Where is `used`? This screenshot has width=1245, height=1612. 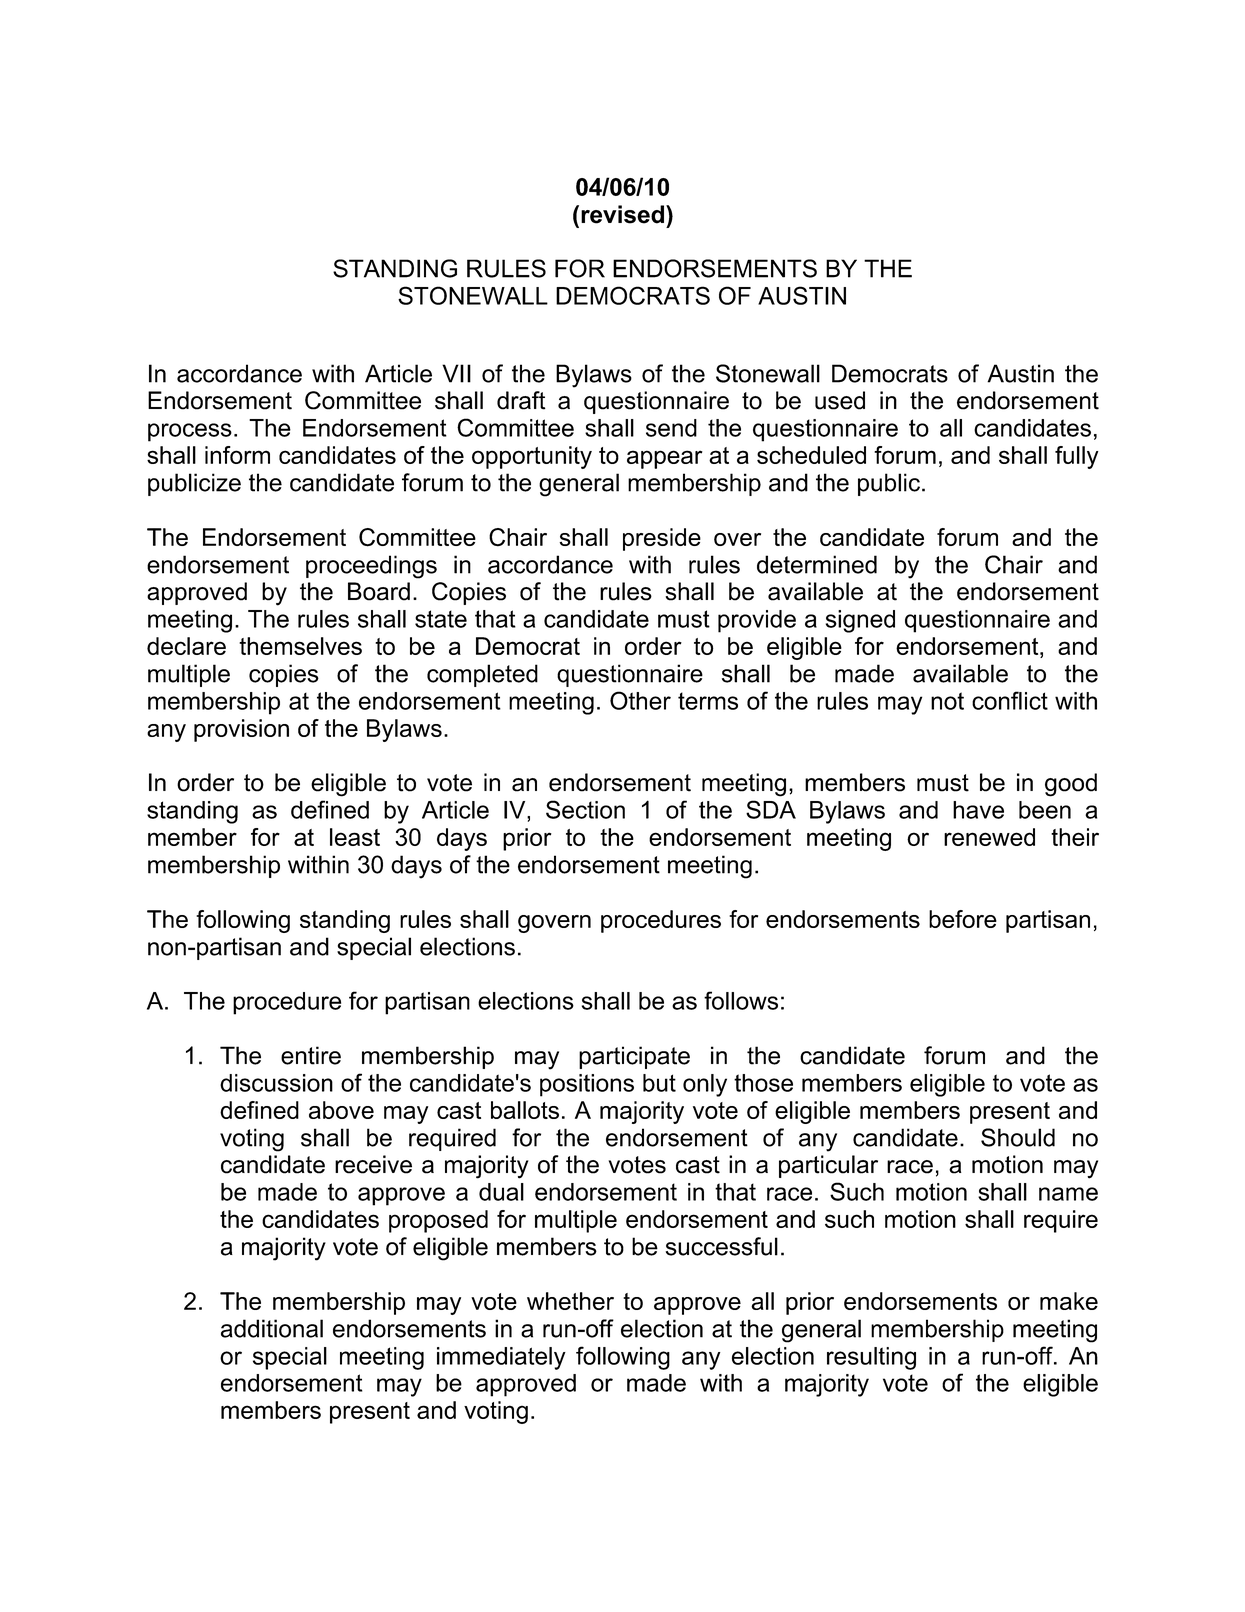 used is located at coordinates (840, 400).
